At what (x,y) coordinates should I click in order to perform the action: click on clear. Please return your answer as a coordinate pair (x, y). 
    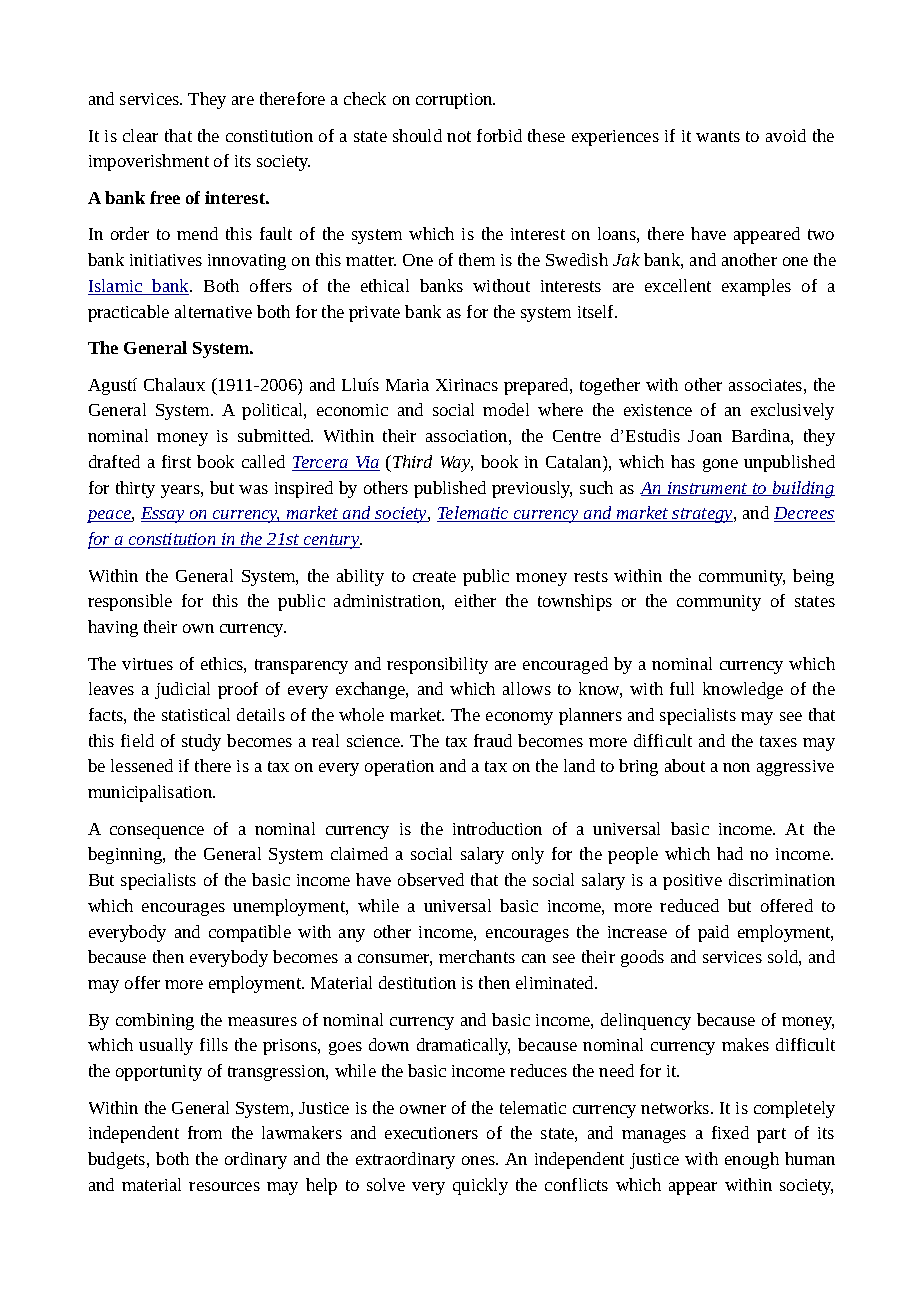
    Looking at the image, I should click on (140, 135).
